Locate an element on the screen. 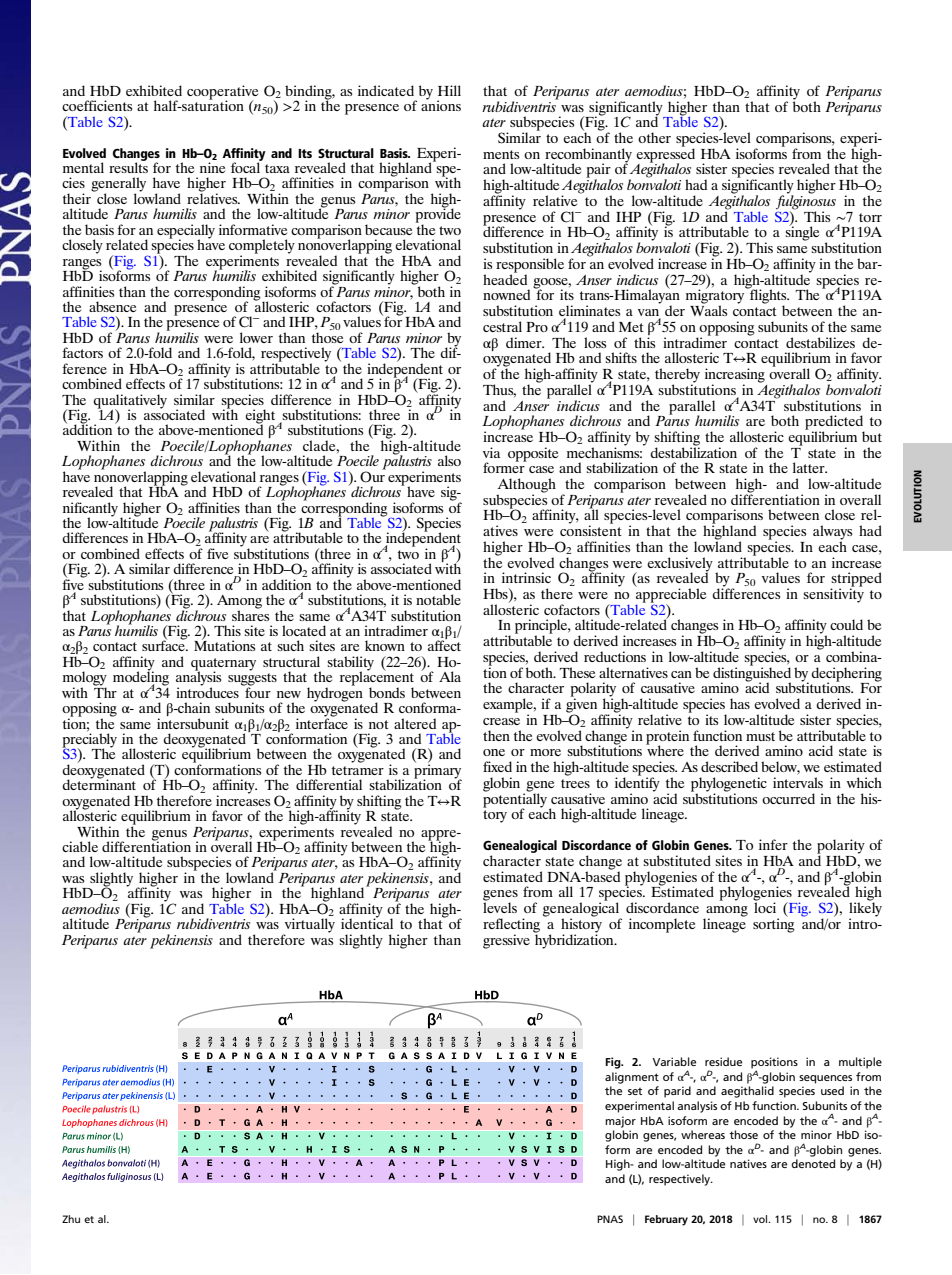 Image resolution: width=952 pixels, height=1275 pixels. Zhu is located at coordinates (71, 1219).
